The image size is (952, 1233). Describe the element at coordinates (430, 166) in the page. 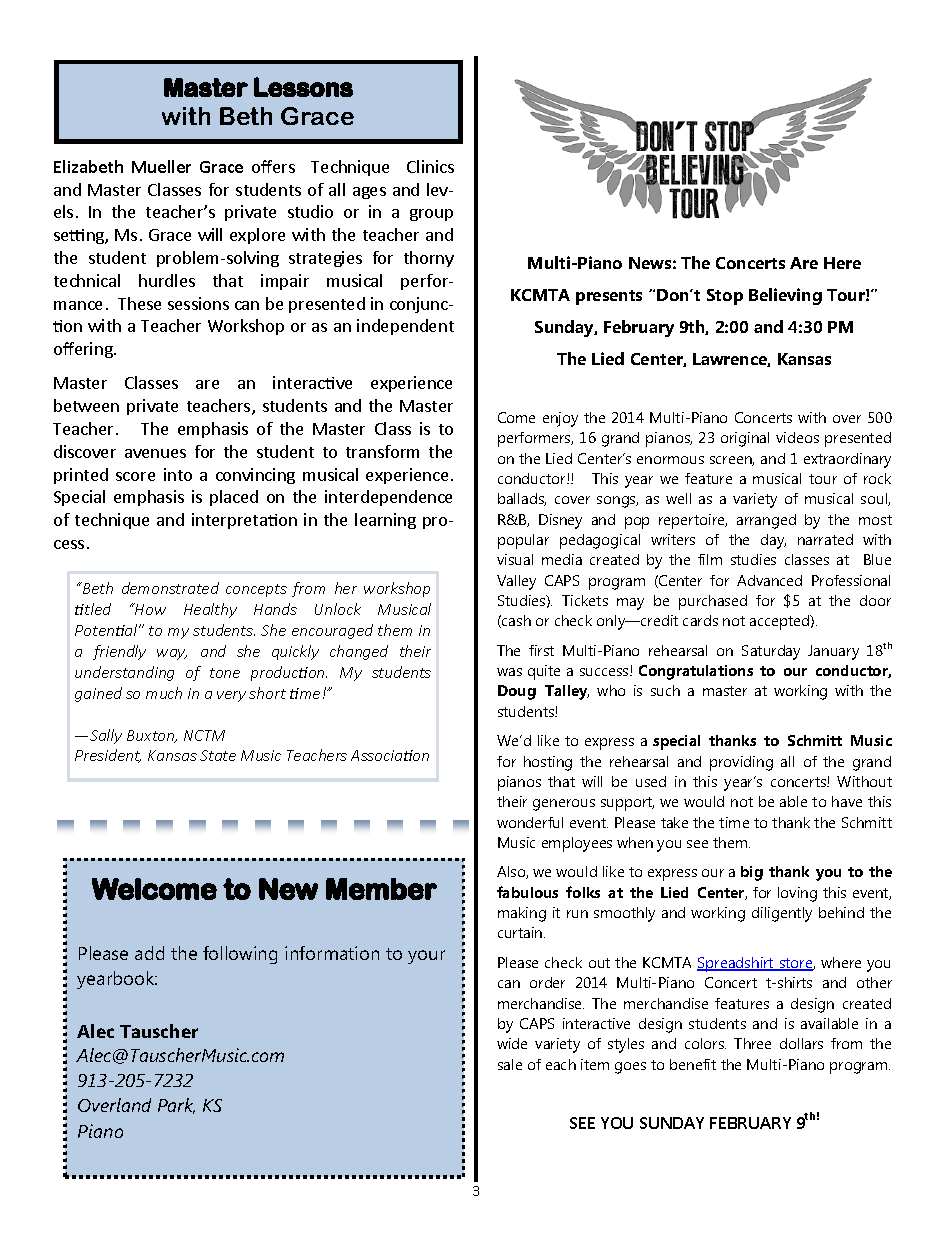

I see `Clinics` at that location.
